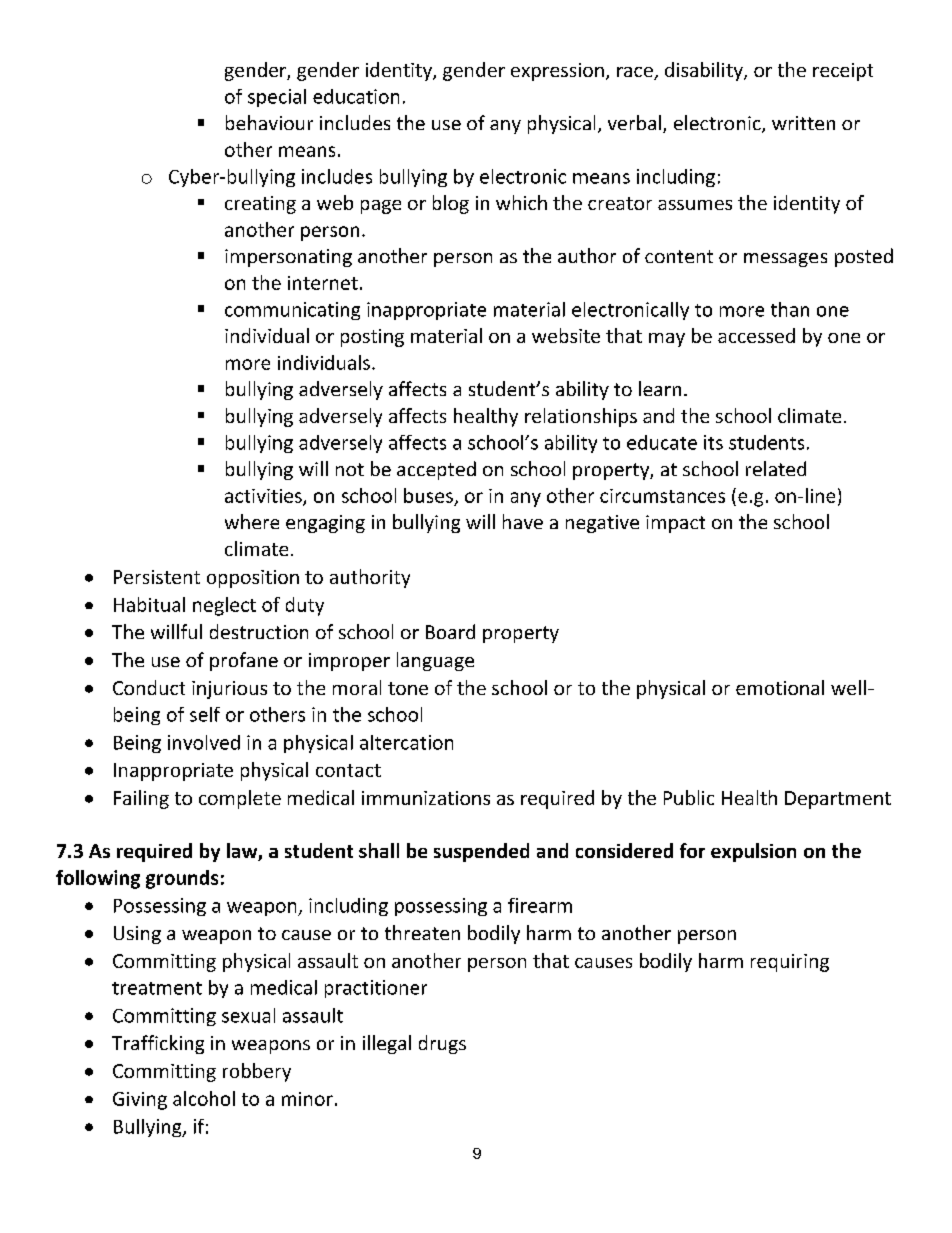  Describe the element at coordinates (803, 123) in the image. I see `written` at that location.
